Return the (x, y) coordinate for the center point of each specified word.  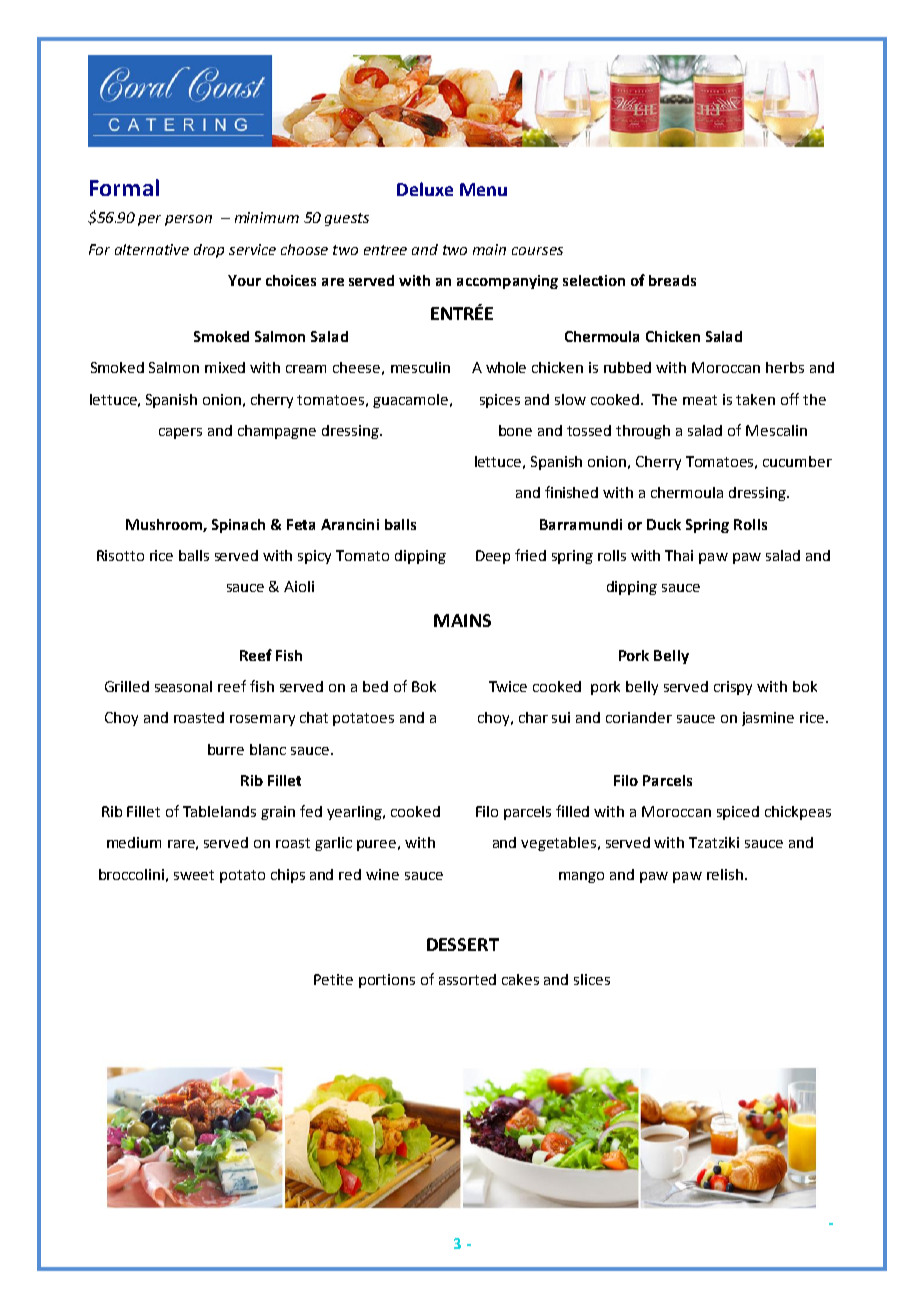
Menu (483, 189)
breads (672, 280)
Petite (333, 979)
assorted (467, 979)
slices (592, 979)
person (188, 220)
